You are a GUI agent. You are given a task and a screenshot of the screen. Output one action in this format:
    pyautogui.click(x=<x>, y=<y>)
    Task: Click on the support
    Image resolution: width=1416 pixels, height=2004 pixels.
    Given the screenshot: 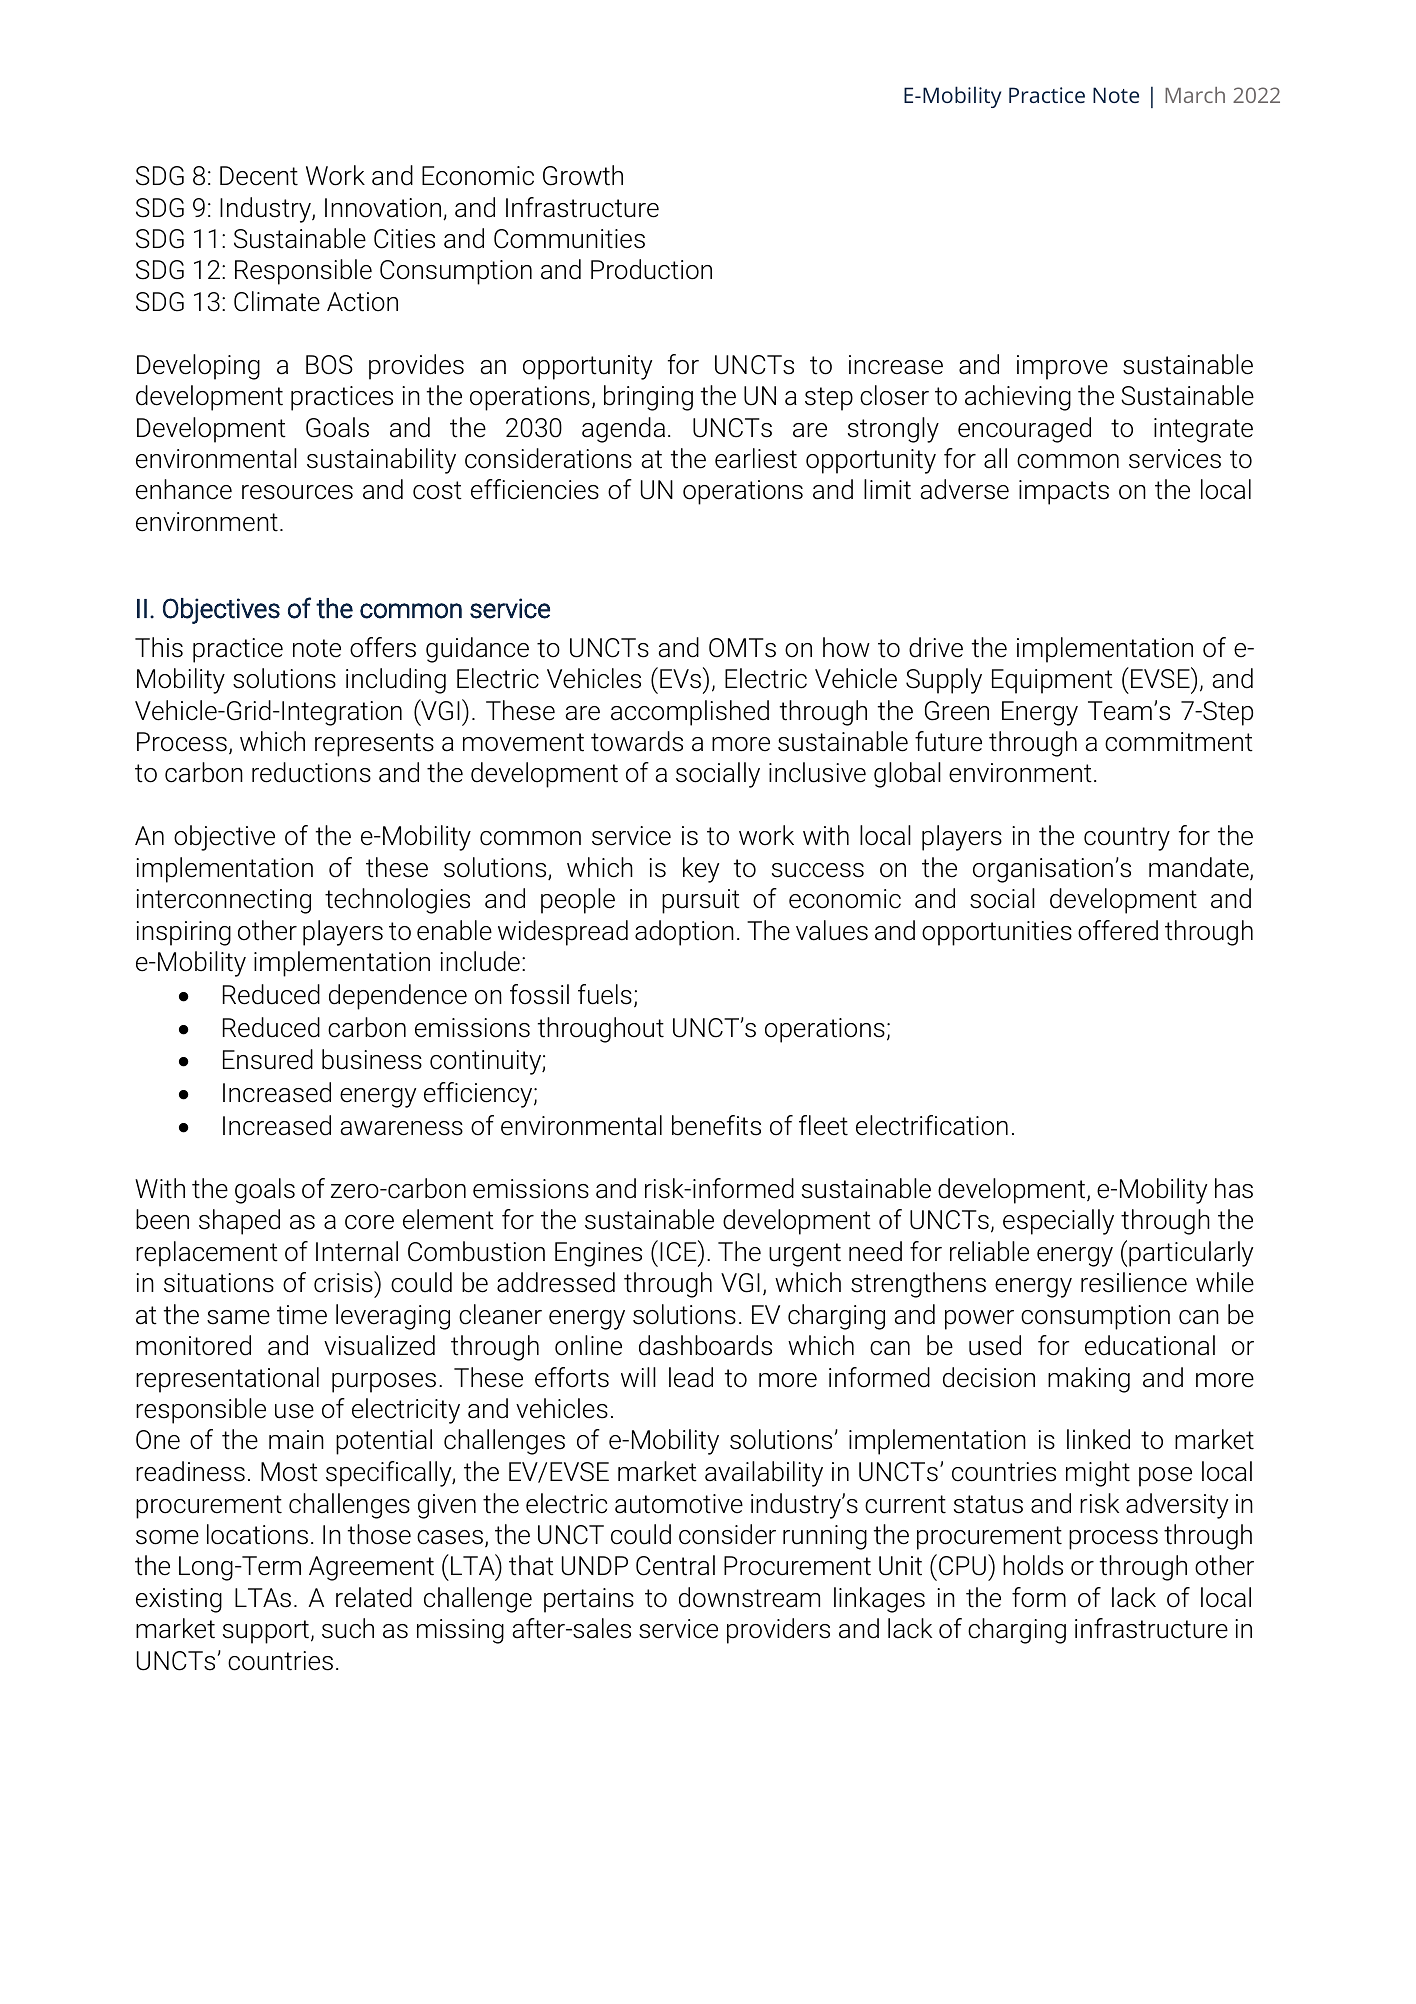 What is the action you would take?
    pyautogui.click(x=266, y=1632)
